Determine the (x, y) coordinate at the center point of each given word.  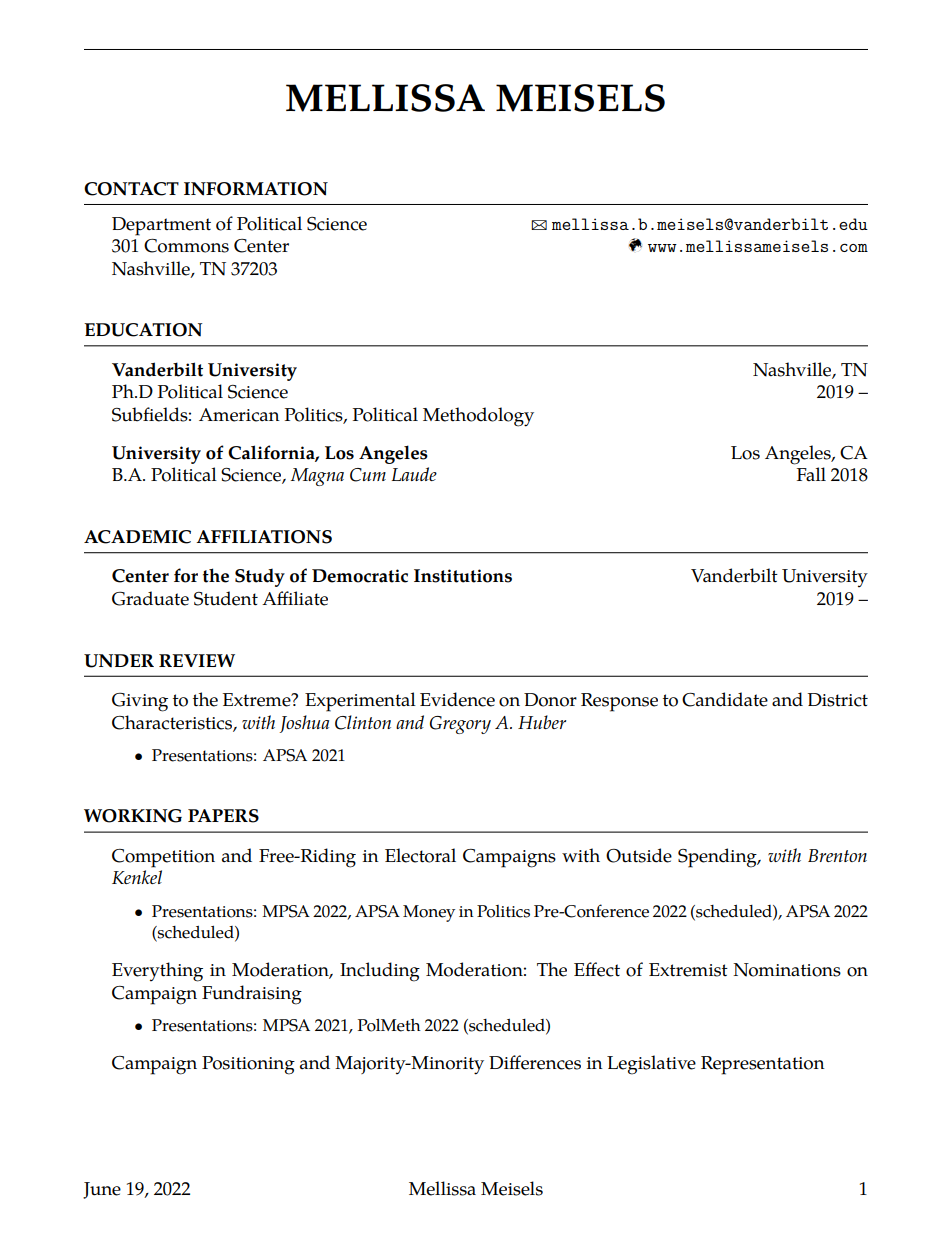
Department (161, 226)
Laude (414, 474)
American (239, 415)
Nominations (787, 970)
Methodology (478, 417)
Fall (811, 474)
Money (429, 913)
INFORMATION (256, 189)
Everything (157, 972)
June (102, 1190)
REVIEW (197, 660)
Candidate (725, 699)
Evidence (457, 699)
